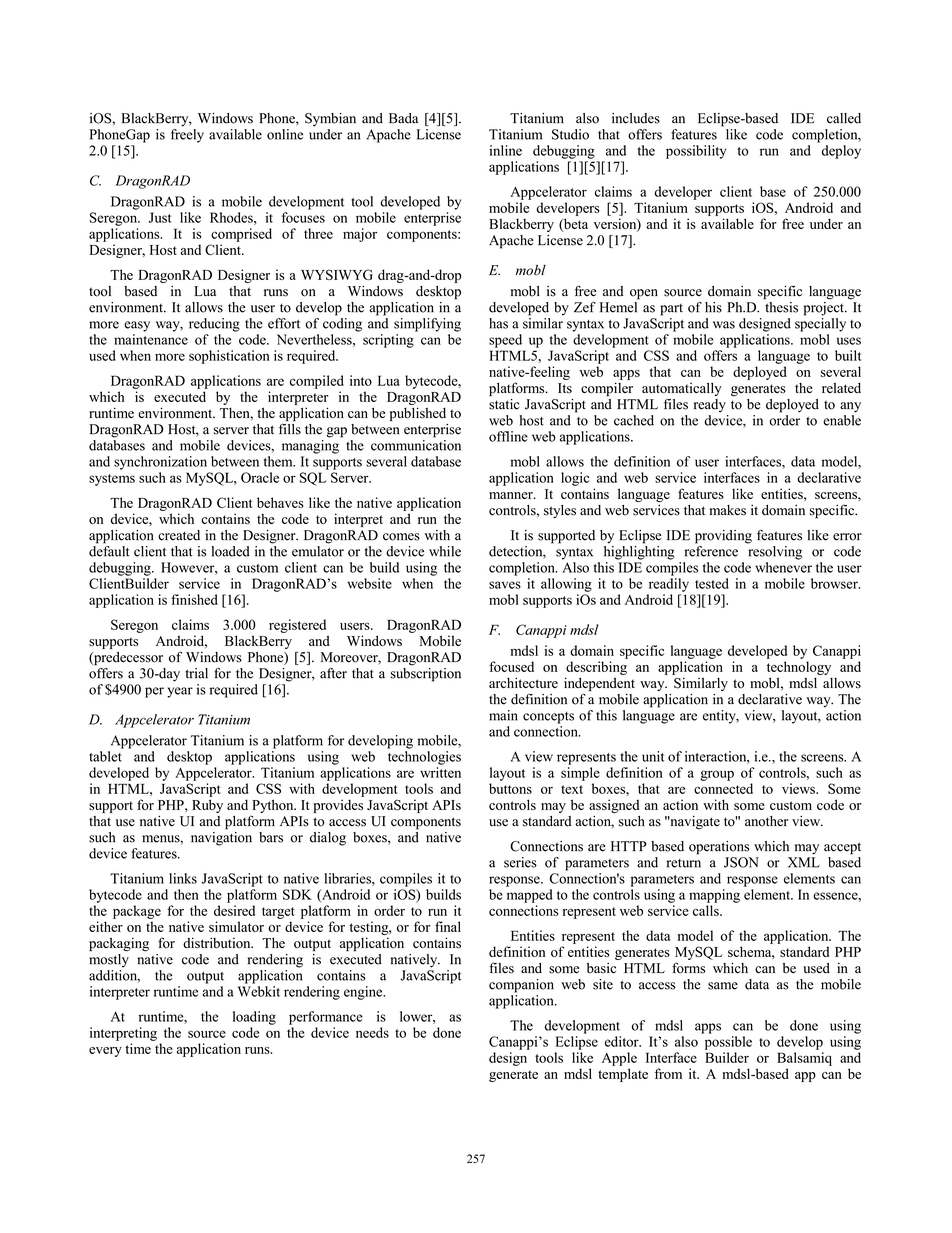 Image resolution: width=952 pixels, height=1233 pixels. What do you see at coordinates (254, 1018) in the document?
I see `loading` at bounding box center [254, 1018].
